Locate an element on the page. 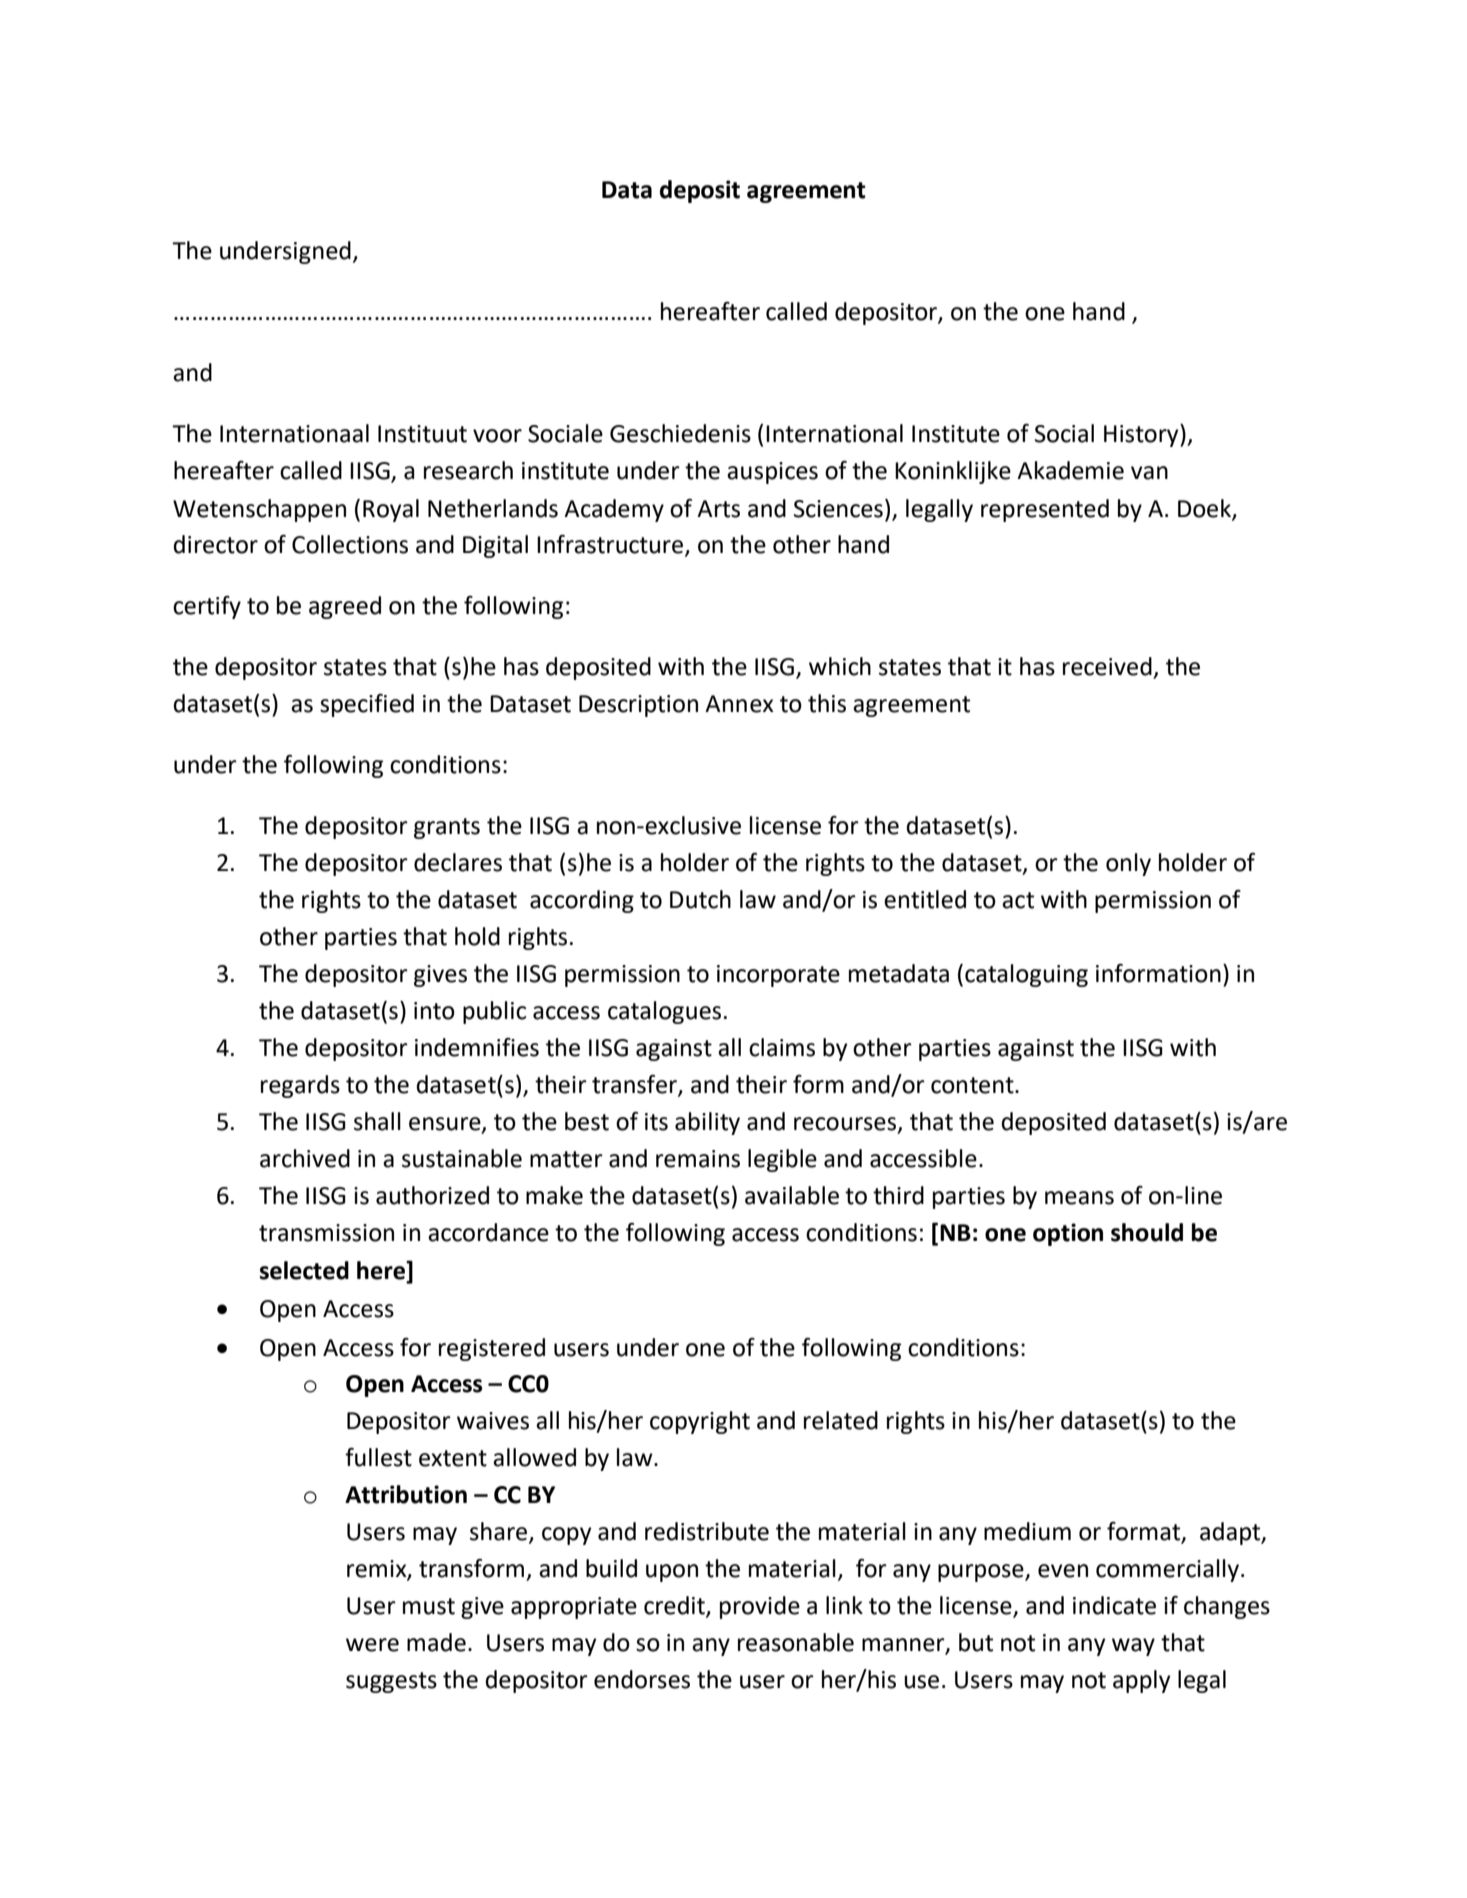 Image resolution: width=1467 pixels, height=1898 pixels. were is located at coordinates (372, 1645).
